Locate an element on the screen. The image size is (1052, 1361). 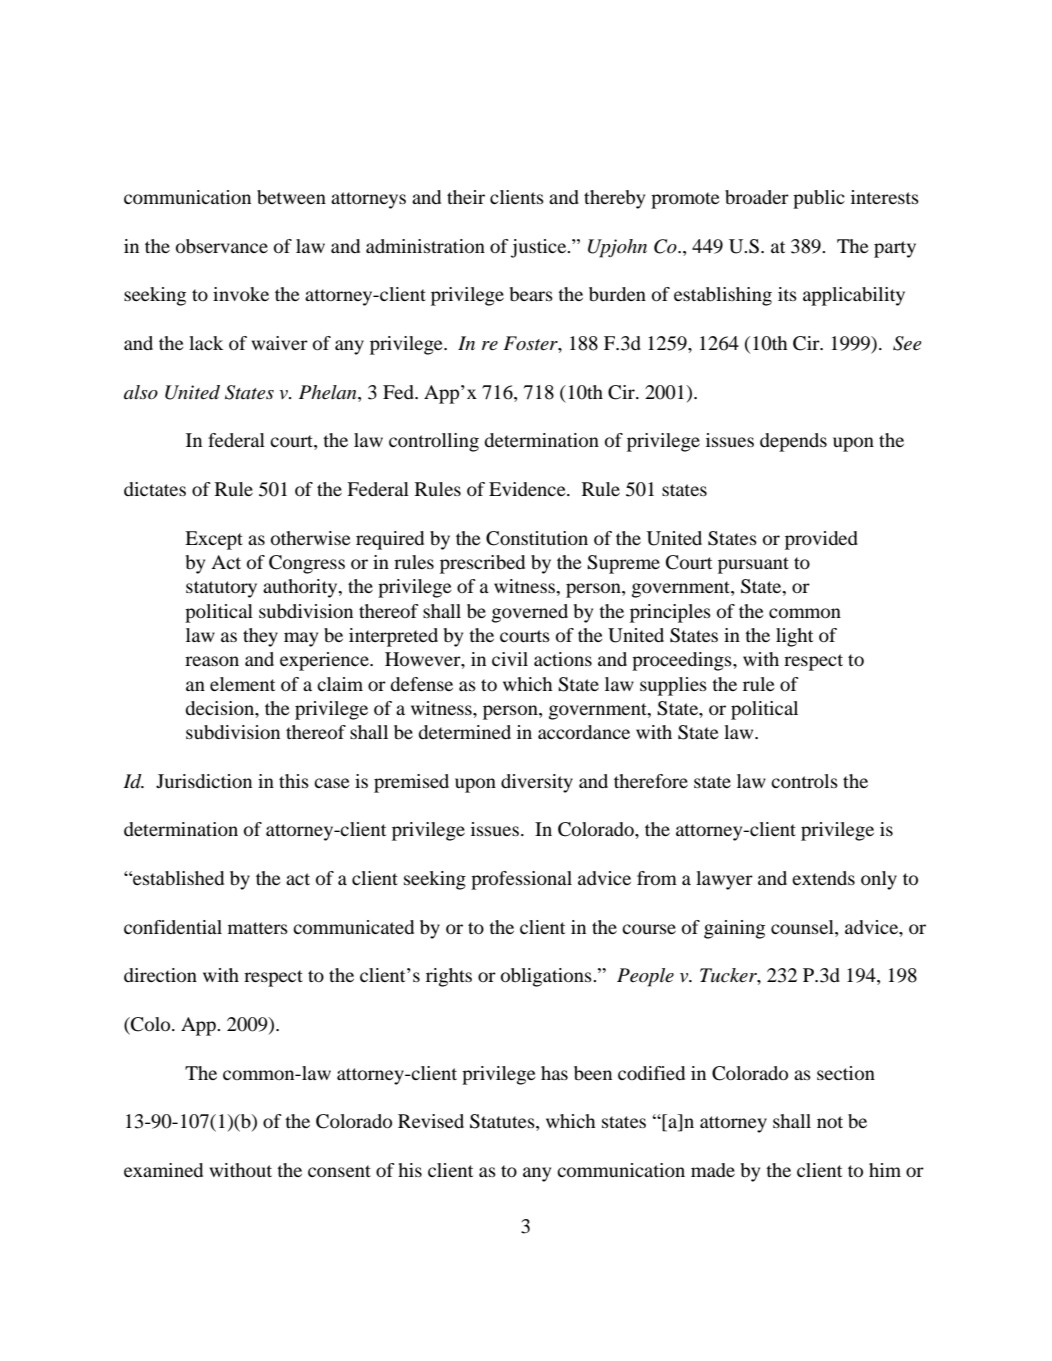
examined is located at coordinates (163, 1170).
